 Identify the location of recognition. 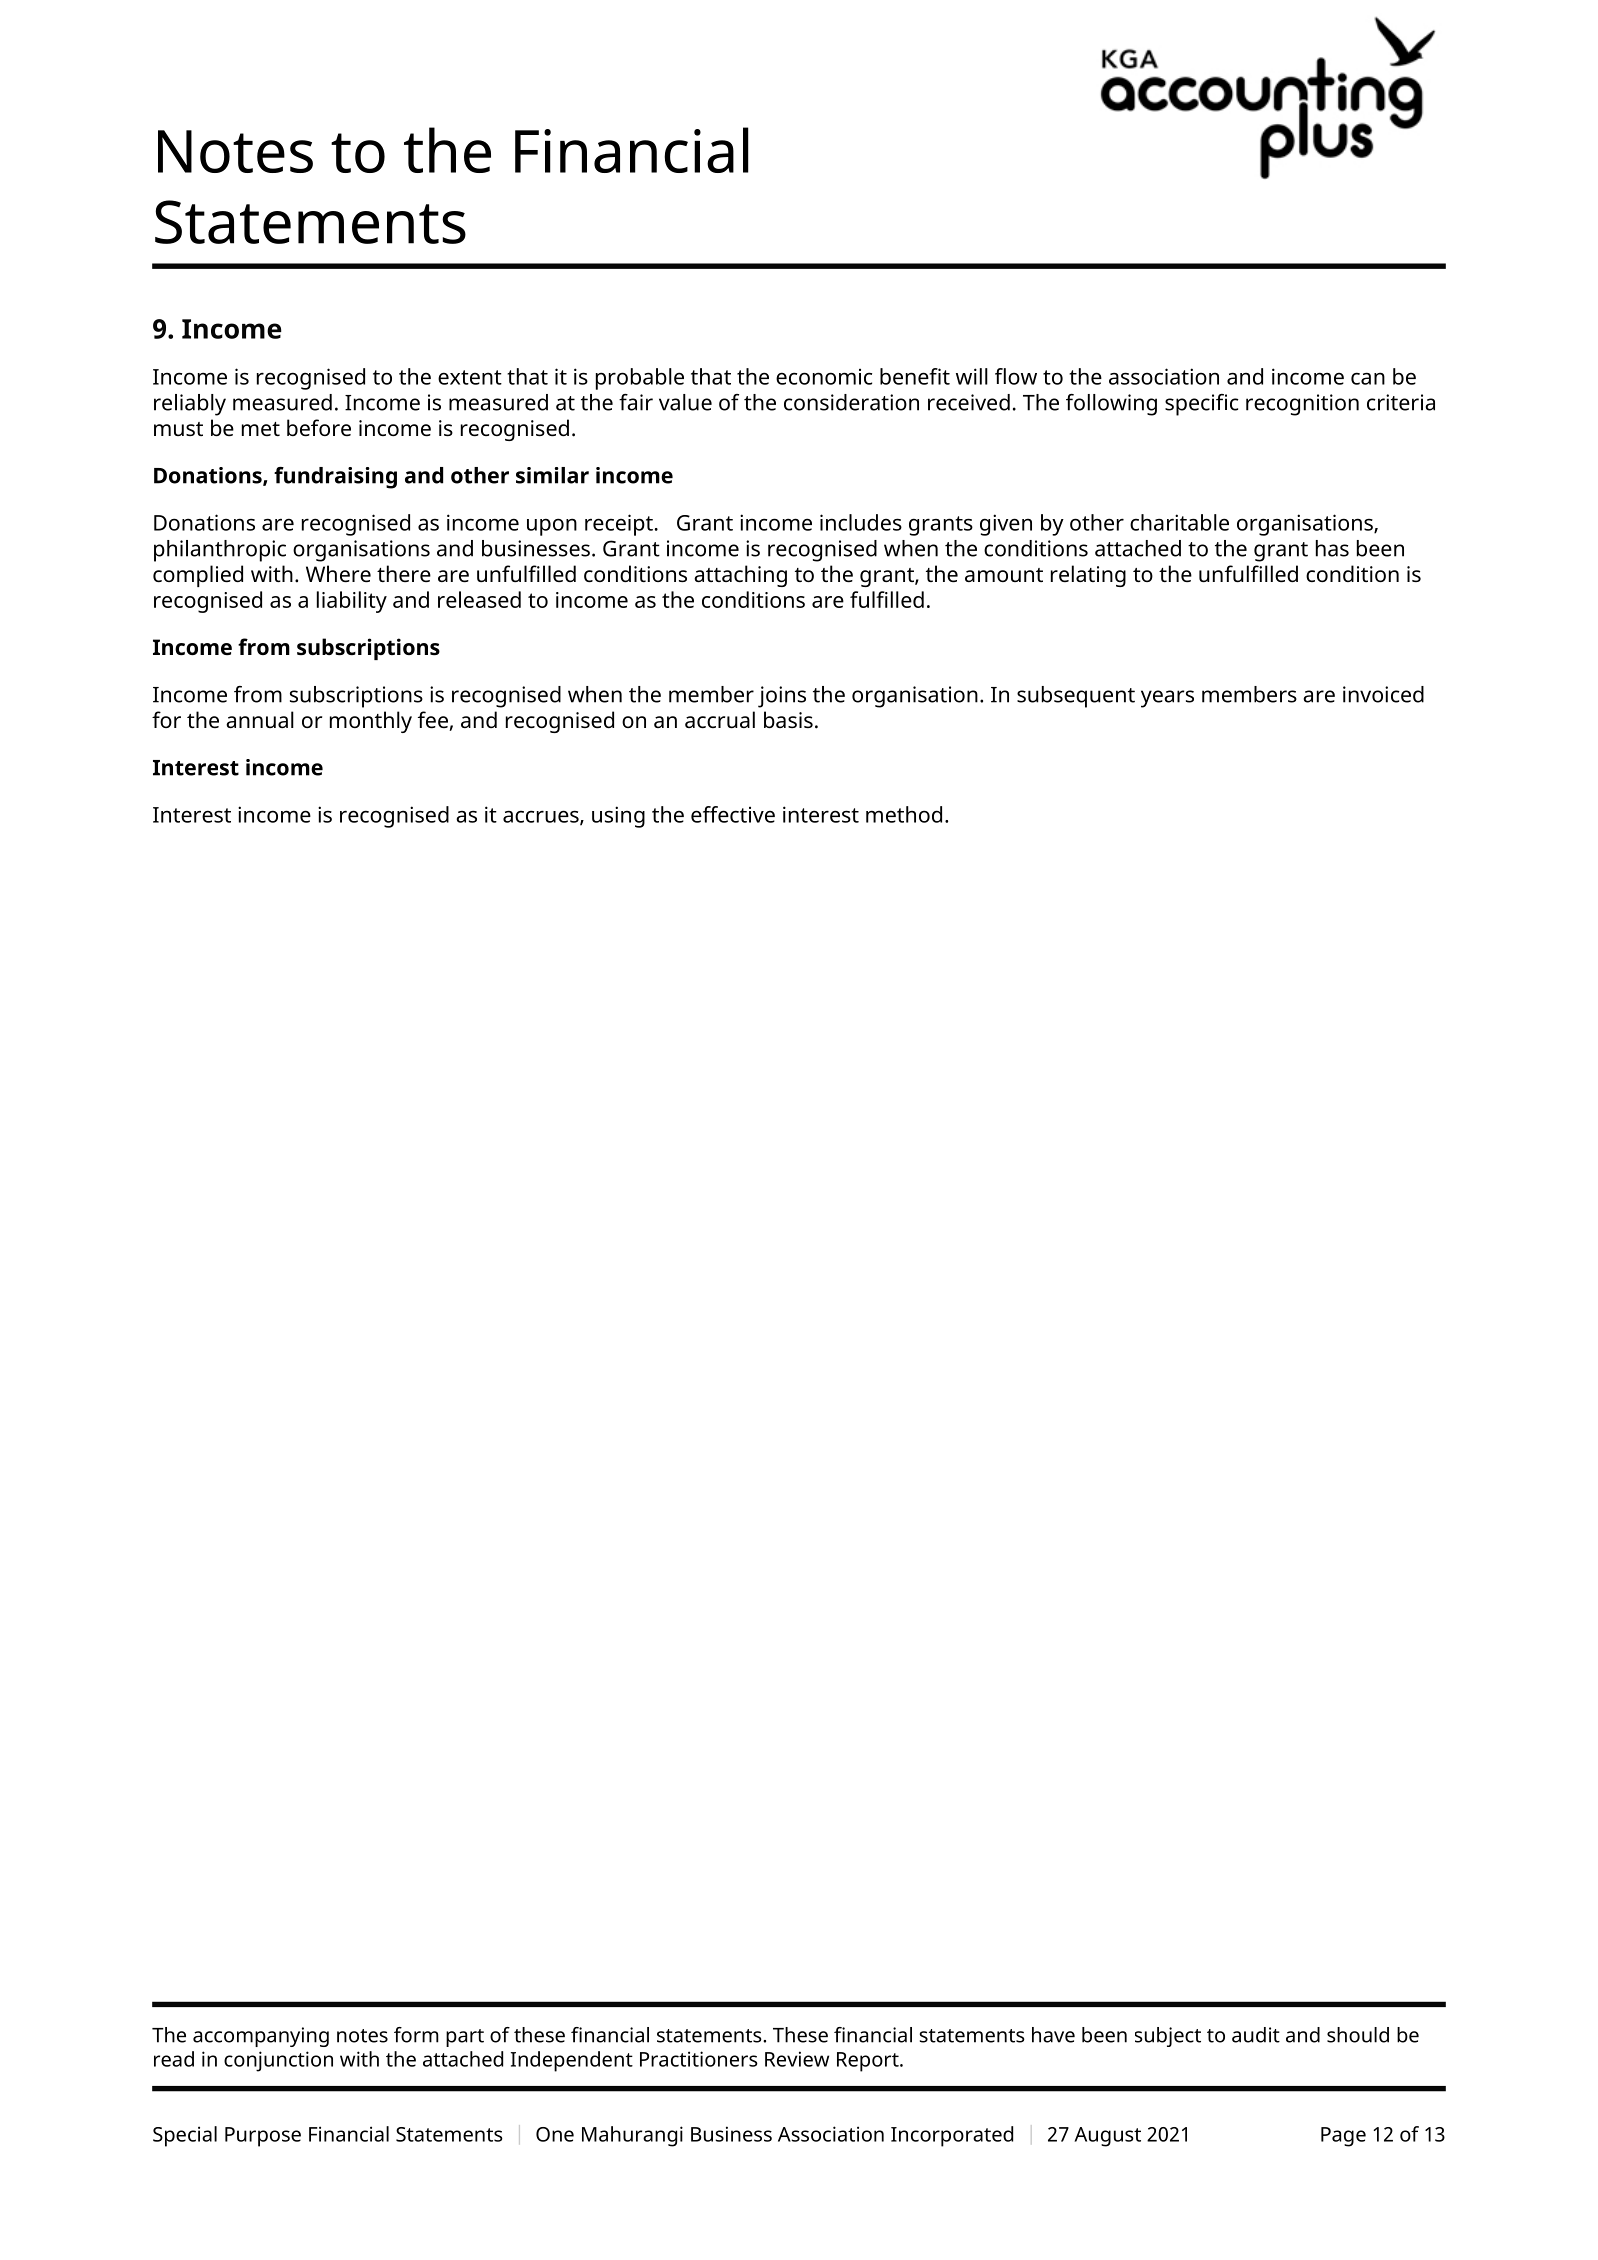
(1302, 405).
